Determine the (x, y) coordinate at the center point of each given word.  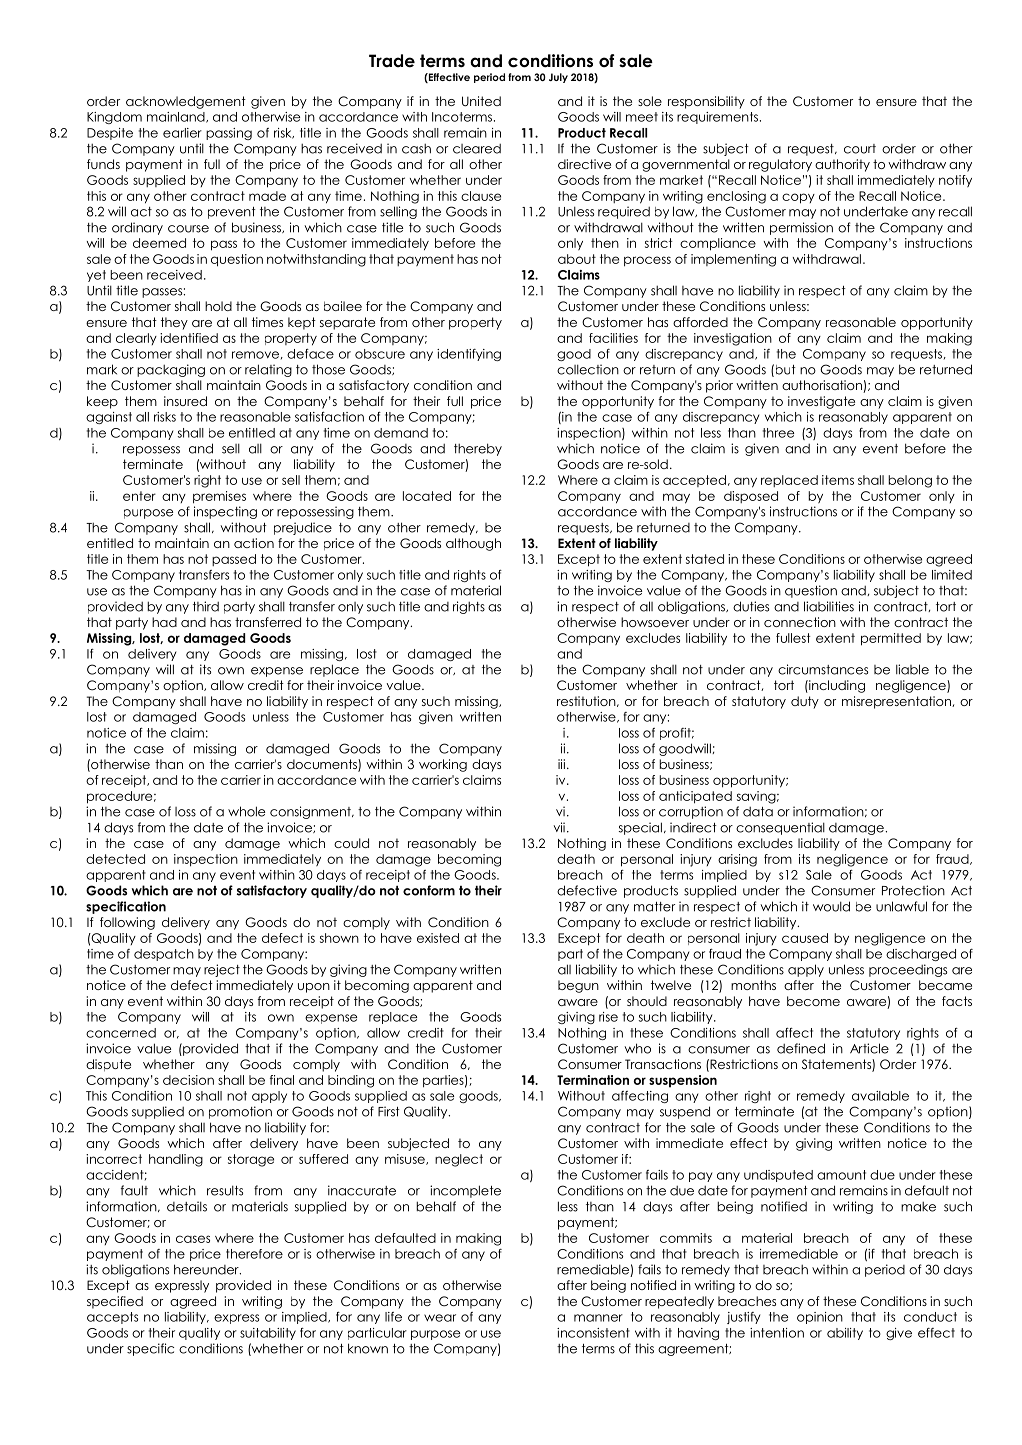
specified (115, 1302)
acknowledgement (186, 102)
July (558, 78)
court (860, 149)
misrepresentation (897, 702)
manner (598, 1318)
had (164, 622)
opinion (820, 1318)
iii (563, 764)
